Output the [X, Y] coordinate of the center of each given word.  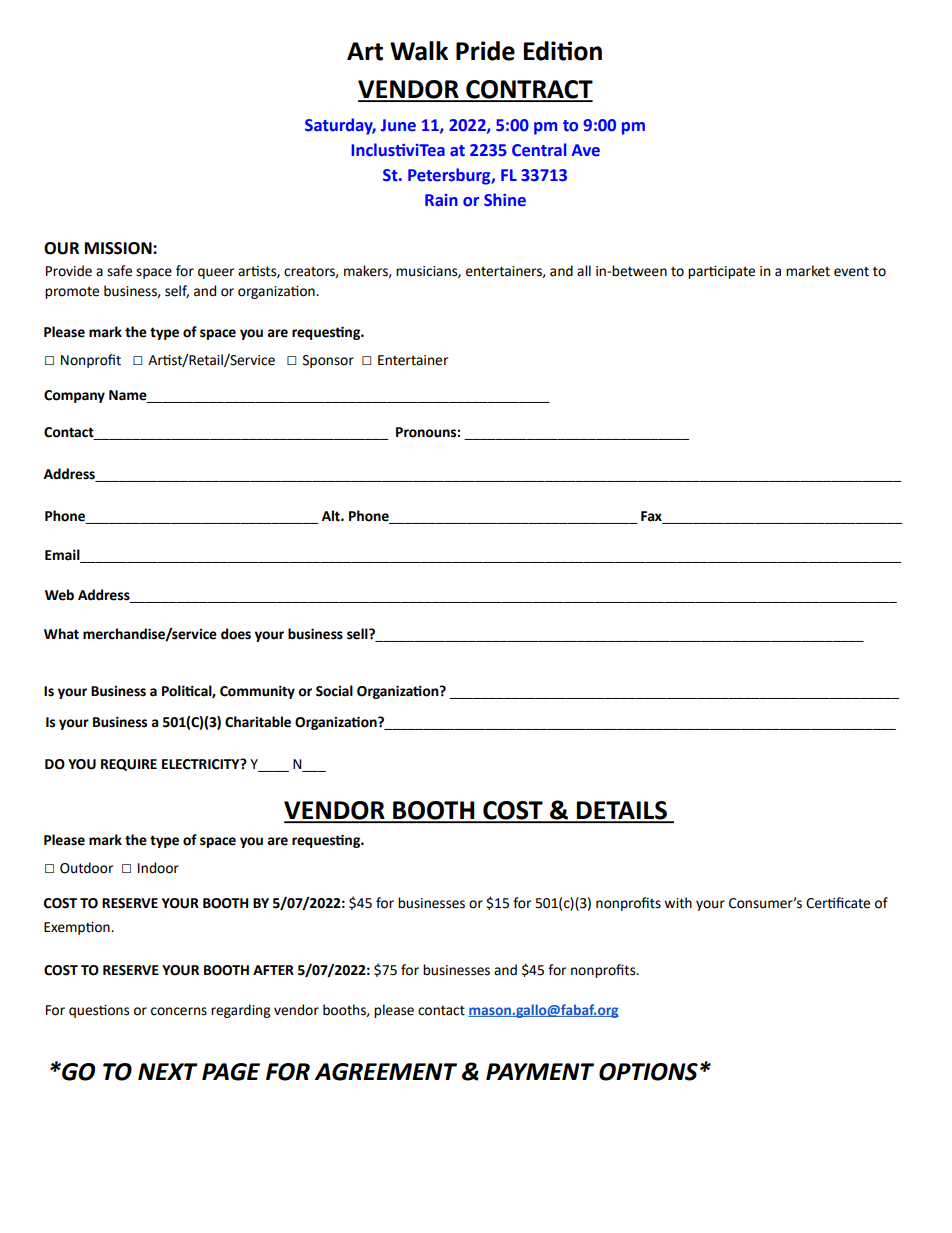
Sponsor [328, 361]
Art [365, 51]
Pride [485, 51]
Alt [332, 516]
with [678, 903]
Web [59, 595]
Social [334, 691]
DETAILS [622, 811]
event [851, 272]
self [177, 291]
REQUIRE [129, 765]
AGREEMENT [386, 1072]
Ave [586, 150]
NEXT [168, 1071]
